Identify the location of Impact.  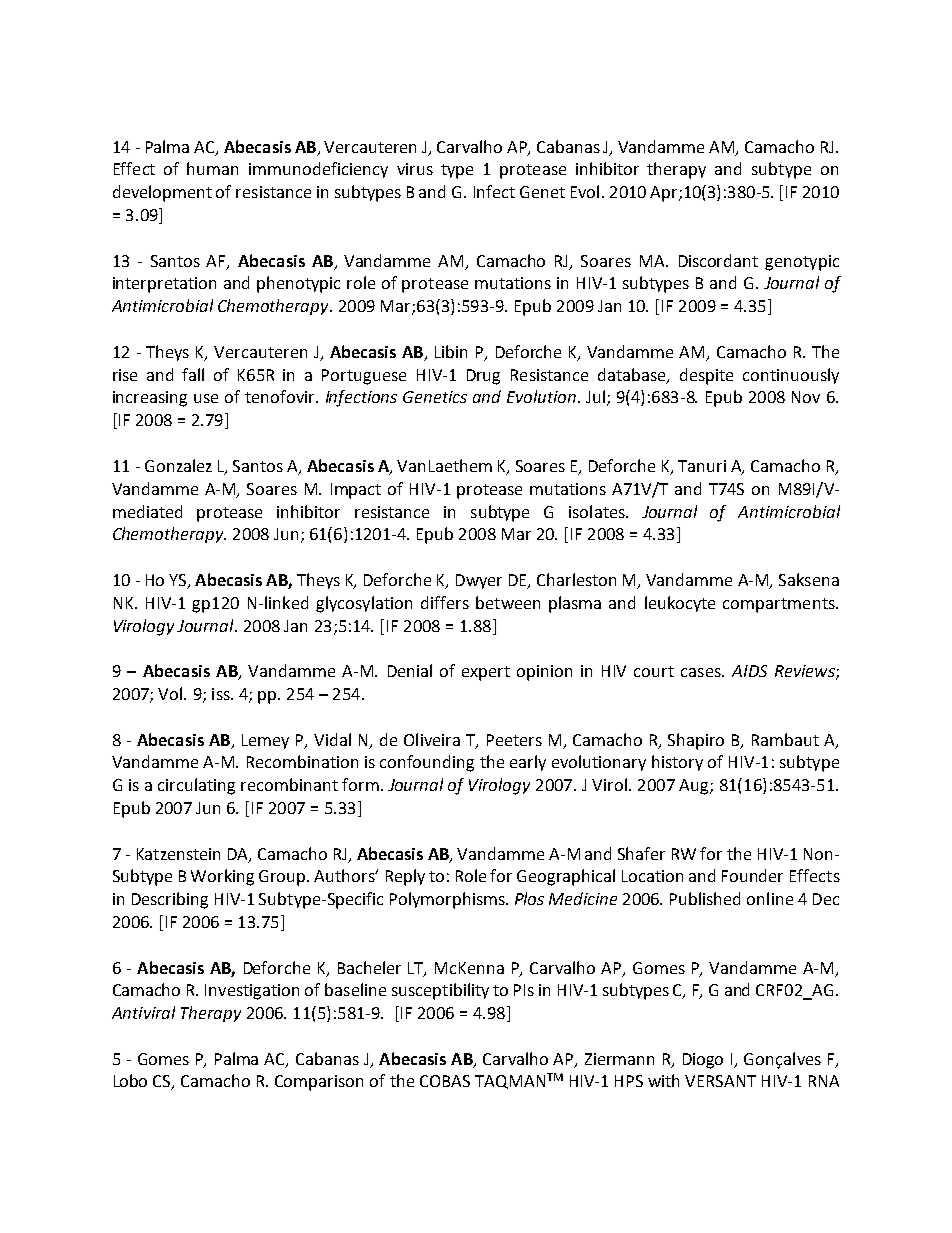
(356, 491).
